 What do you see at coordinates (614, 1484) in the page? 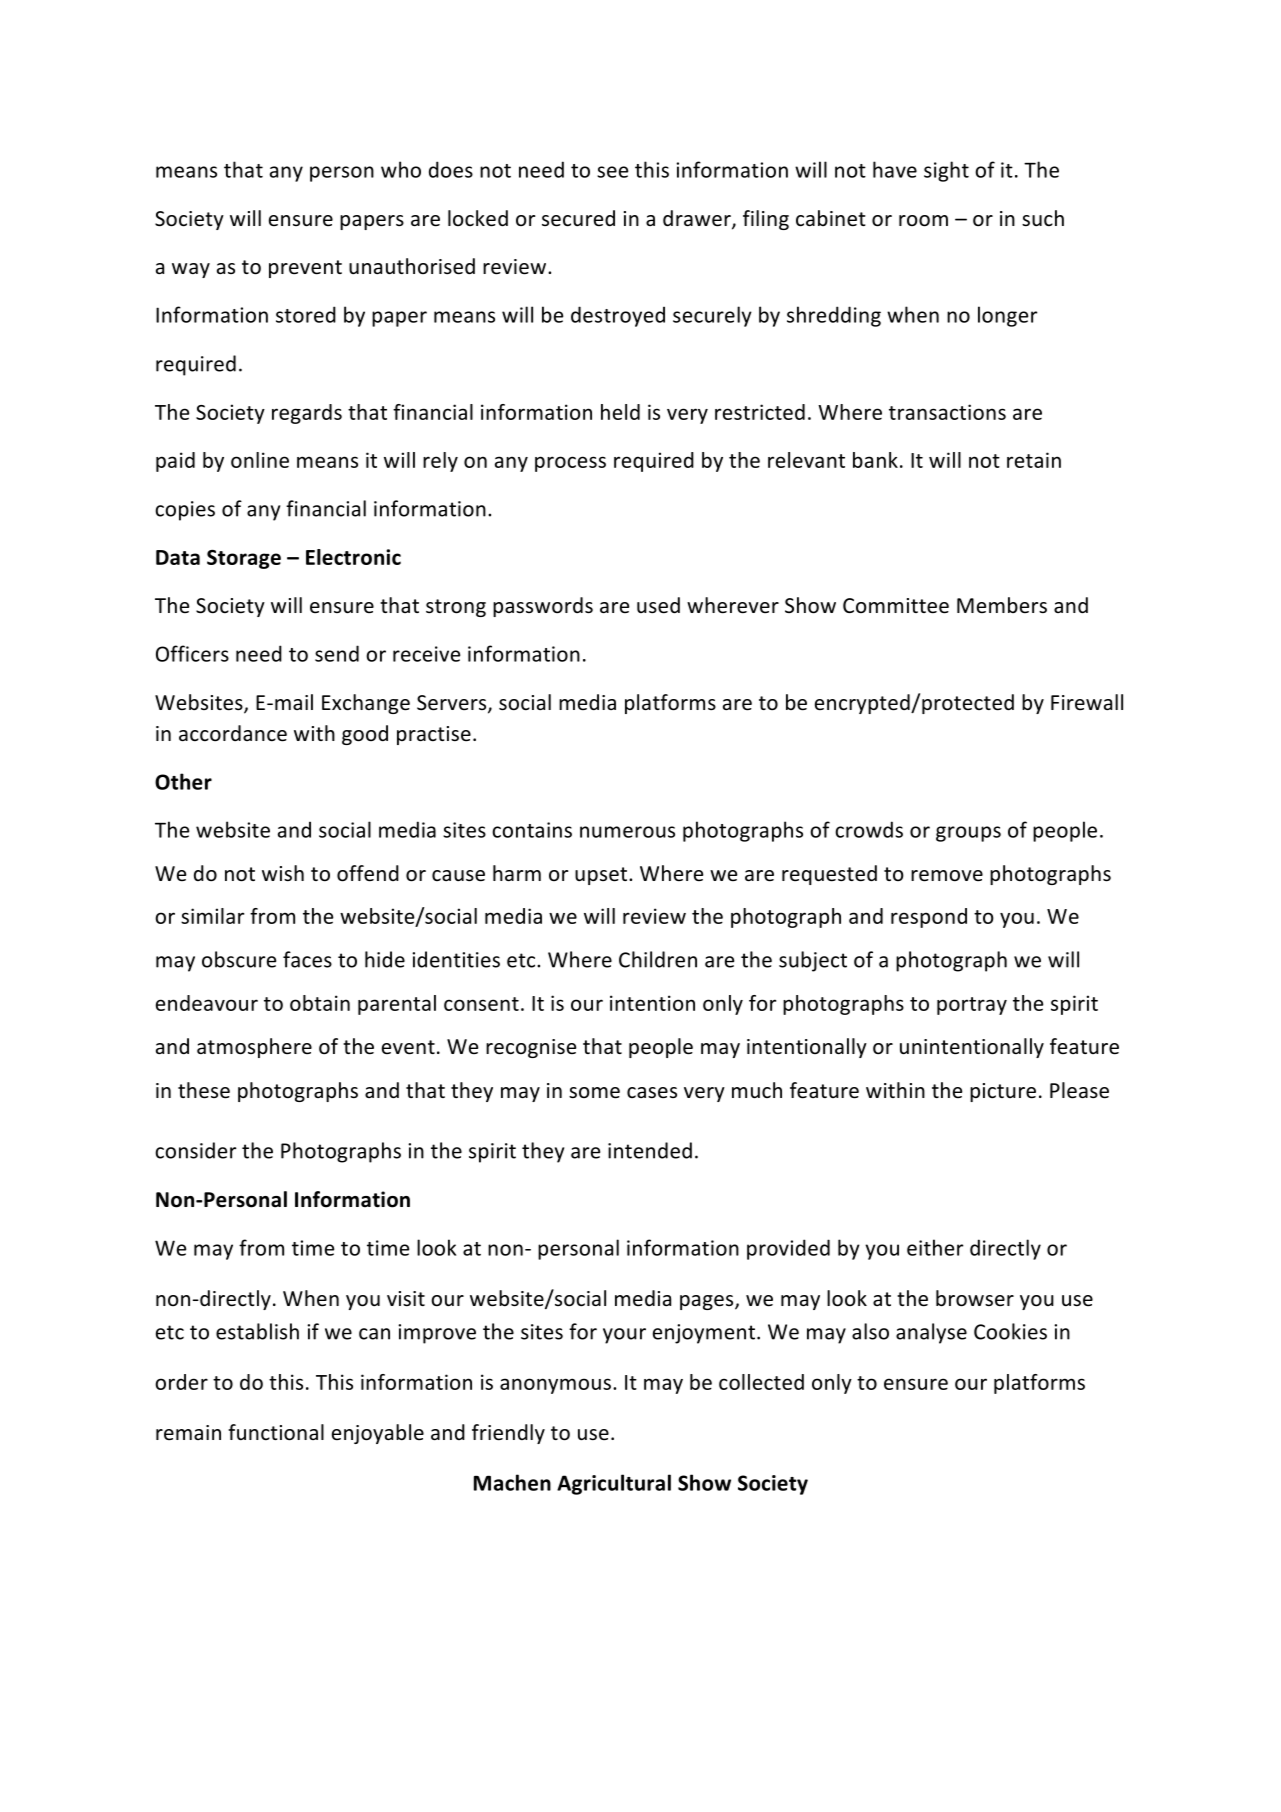
I see `Agricultural` at bounding box center [614, 1484].
